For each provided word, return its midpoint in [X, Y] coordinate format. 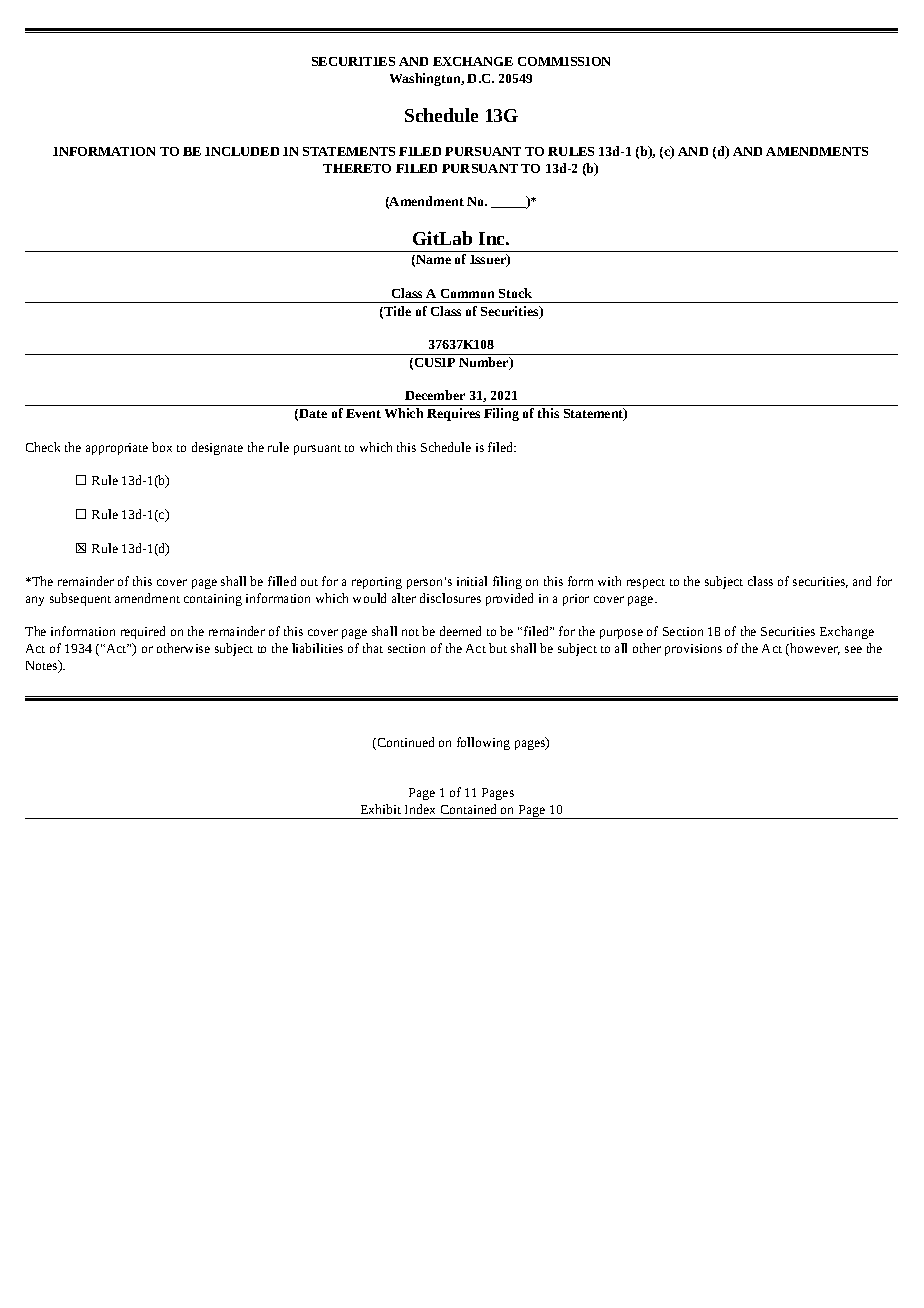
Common [467, 293]
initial [472, 581]
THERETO [357, 168]
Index [420, 809]
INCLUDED [242, 151]
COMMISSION [564, 61]
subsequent [80, 599]
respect [646, 584]
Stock [515, 293]
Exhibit [381, 809]
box [162, 447]
